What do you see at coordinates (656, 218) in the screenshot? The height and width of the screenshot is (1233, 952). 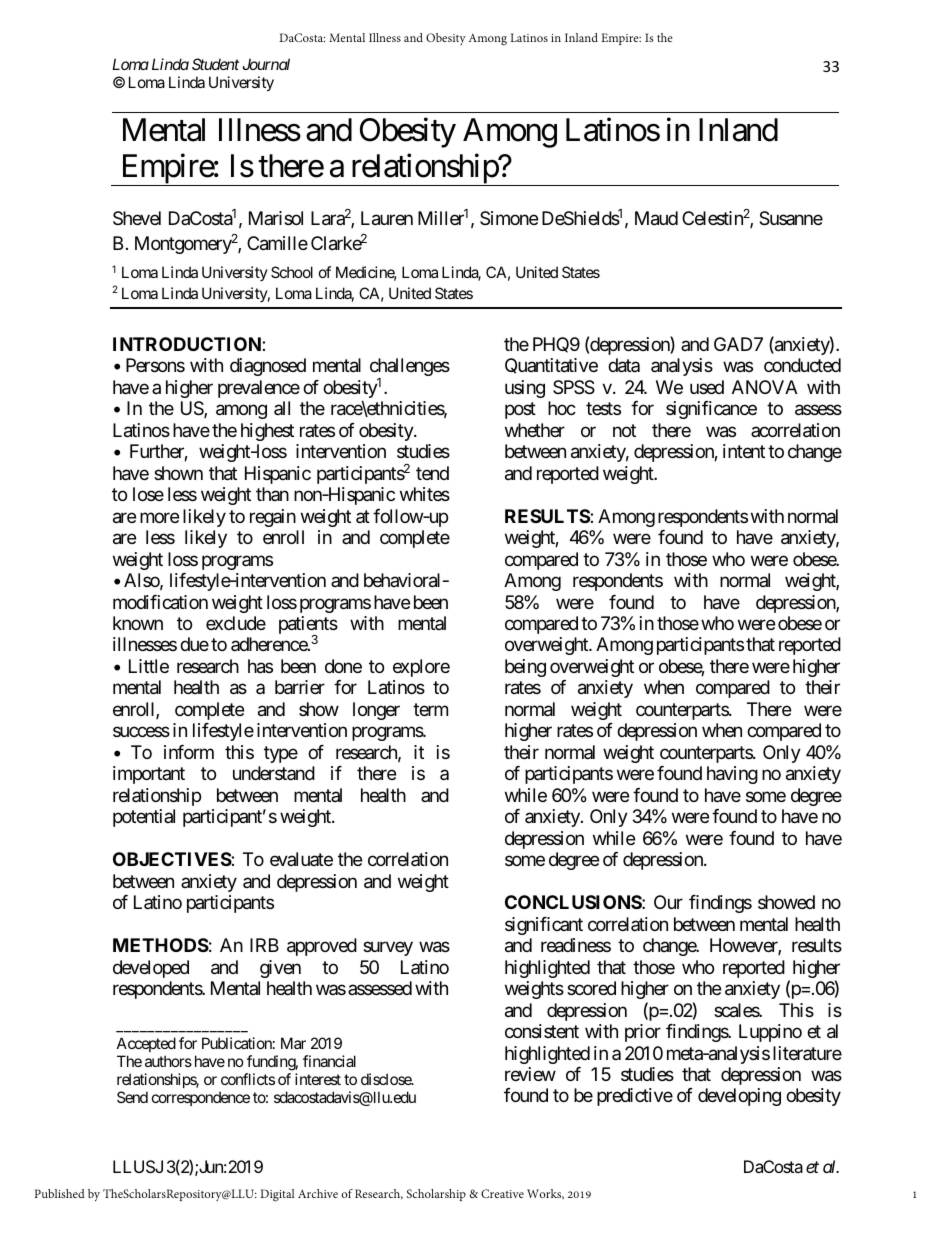 I see `Maud` at bounding box center [656, 218].
